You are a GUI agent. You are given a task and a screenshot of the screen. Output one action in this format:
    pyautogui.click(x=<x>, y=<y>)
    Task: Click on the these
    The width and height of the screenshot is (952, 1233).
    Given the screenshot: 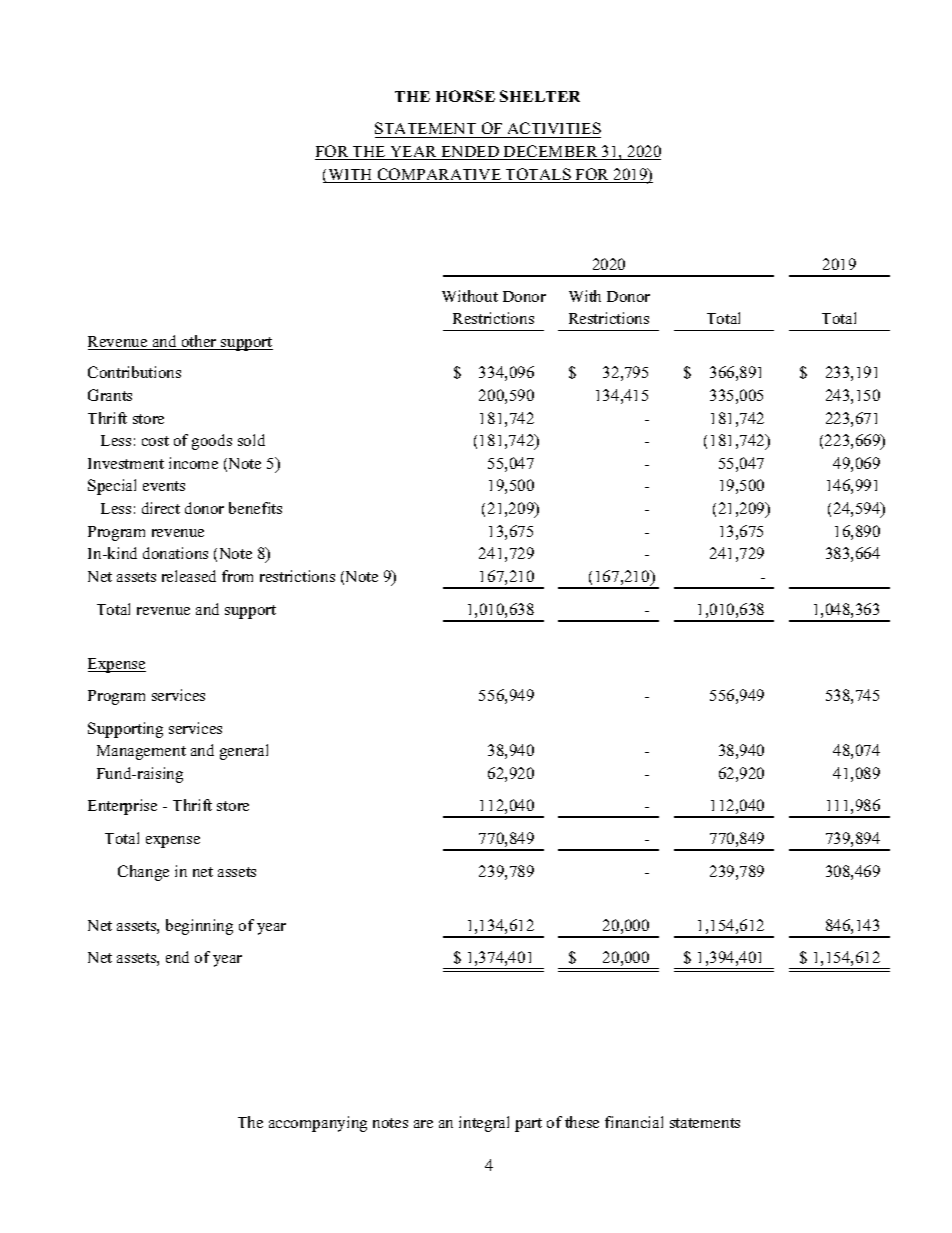 What is the action you would take?
    pyautogui.click(x=582, y=1122)
